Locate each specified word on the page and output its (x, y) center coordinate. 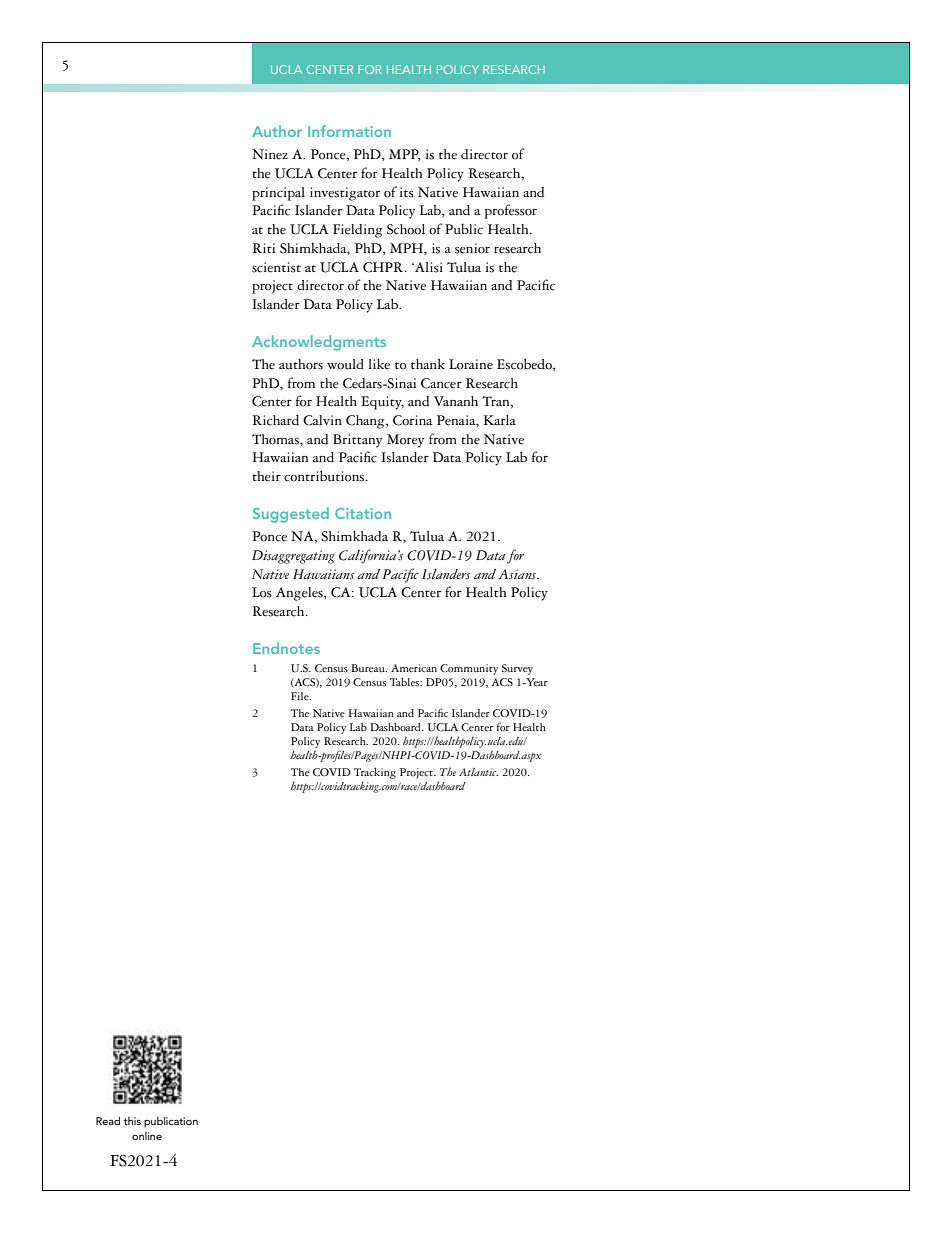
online (147, 1136)
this (132, 1121)
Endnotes (286, 648)
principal (278, 194)
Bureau (369, 668)
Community (469, 669)
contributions (325, 476)
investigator (345, 194)
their (266, 476)
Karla (499, 420)
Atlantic (478, 772)
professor (510, 211)
